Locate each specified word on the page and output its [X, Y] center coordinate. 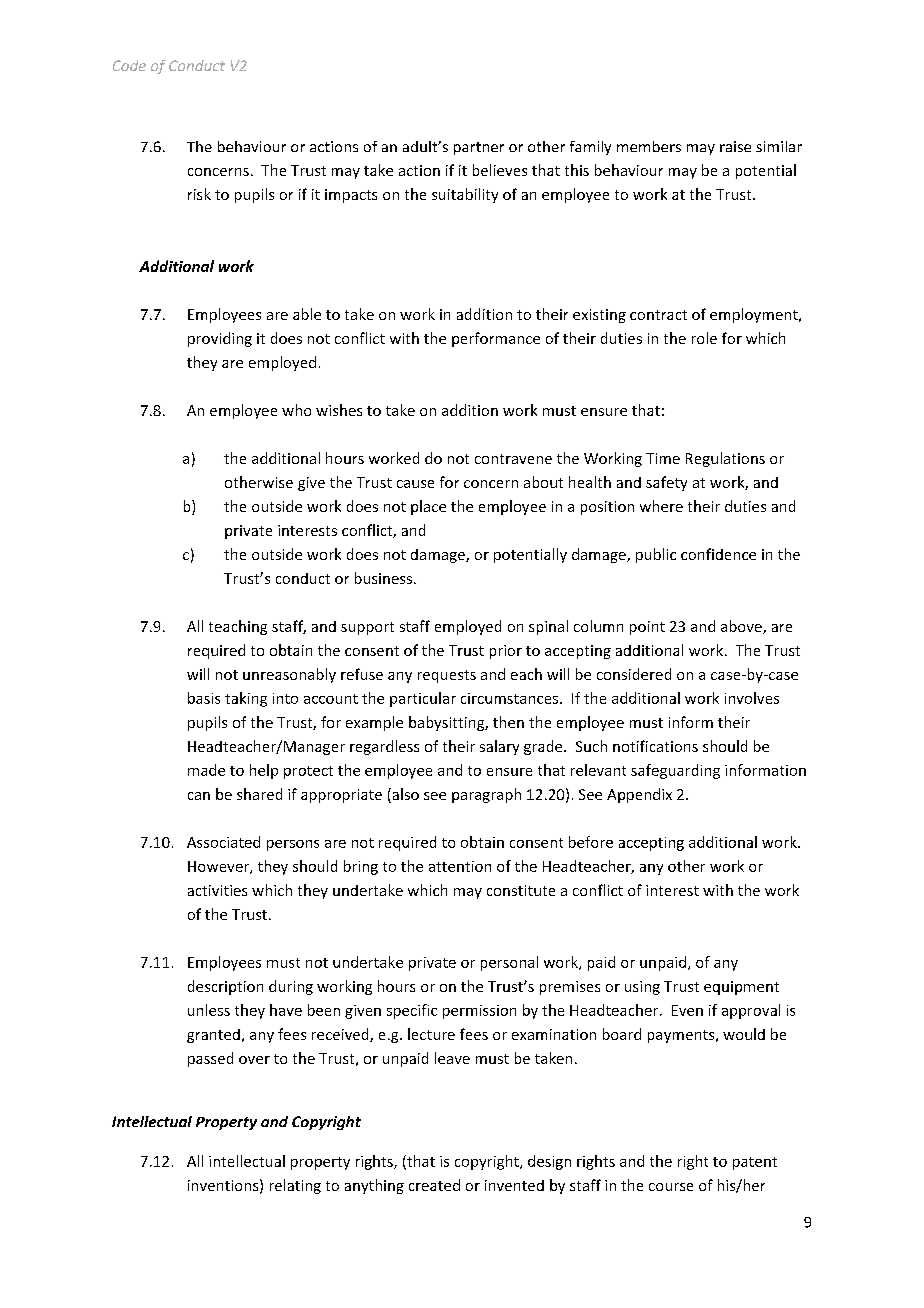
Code [129, 65]
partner [479, 148]
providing [220, 339]
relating [295, 1186]
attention [460, 866]
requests [447, 676]
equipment [741, 988]
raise [735, 146]
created [434, 1185]
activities [217, 890]
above [742, 627]
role [704, 338]
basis [204, 698]
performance [496, 339]
